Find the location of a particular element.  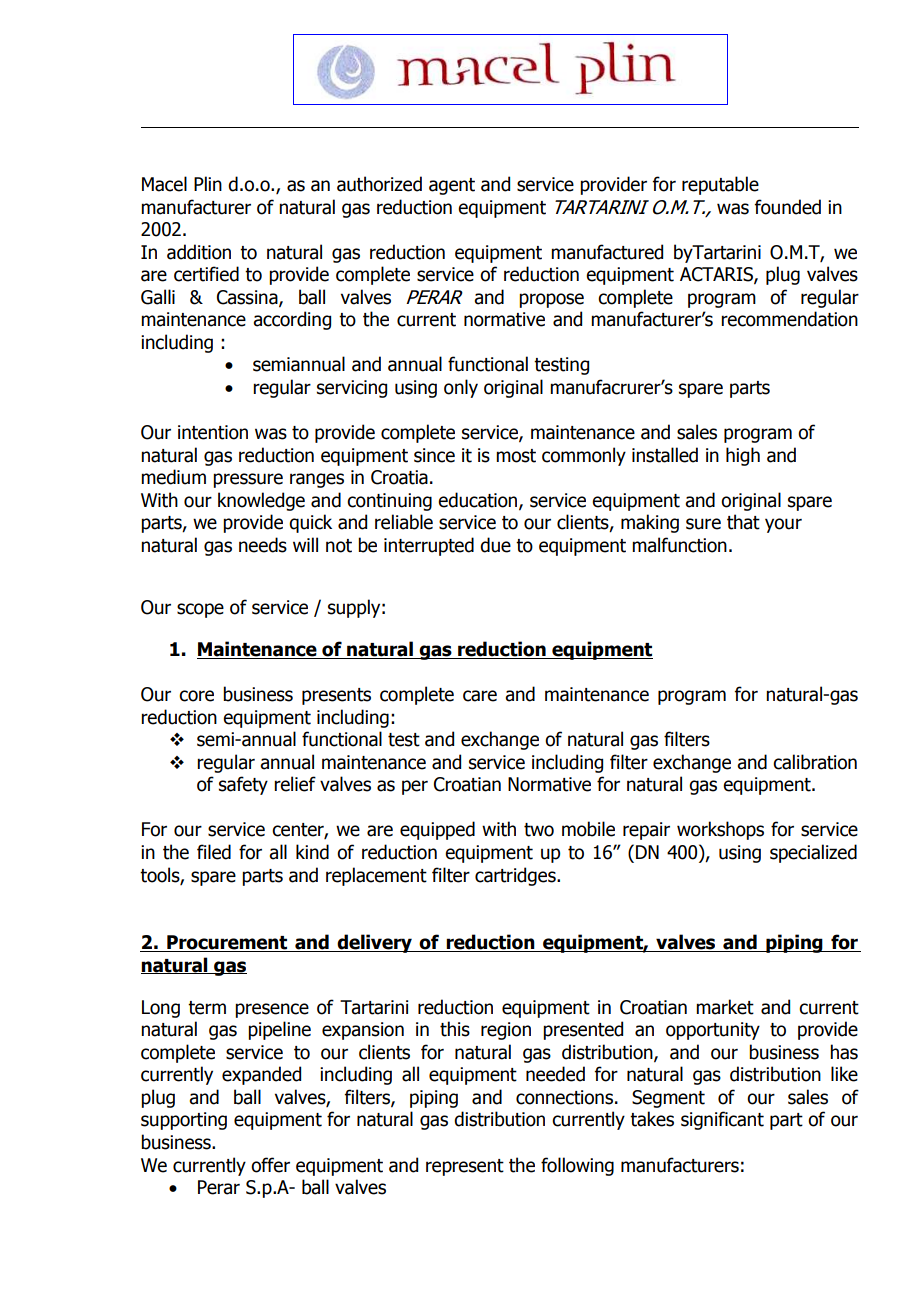

offer is located at coordinates (270, 1165).
